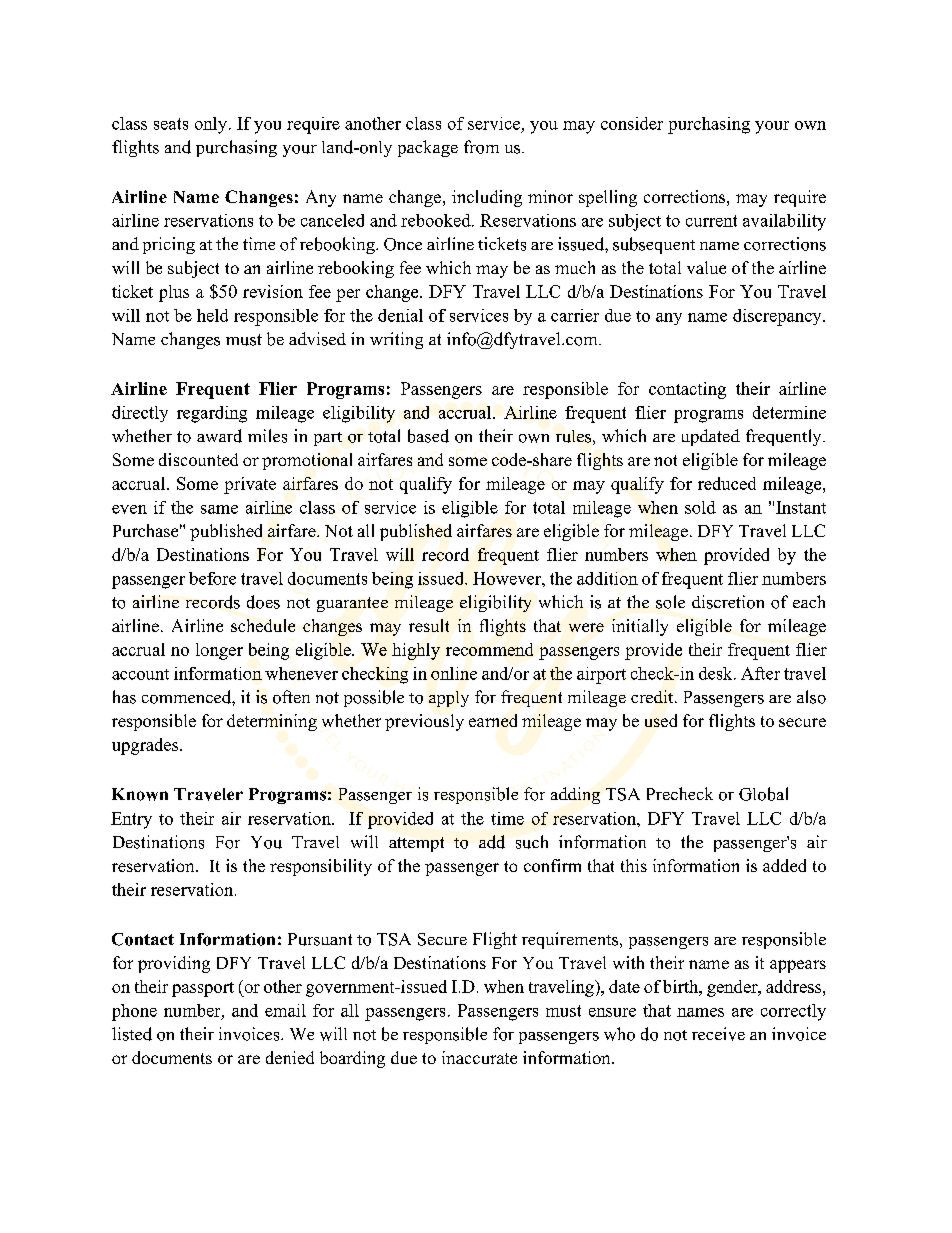 This screenshot has width=952, height=1233. Describe the element at coordinates (481, 147) in the screenshot. I see `from` at that location.
